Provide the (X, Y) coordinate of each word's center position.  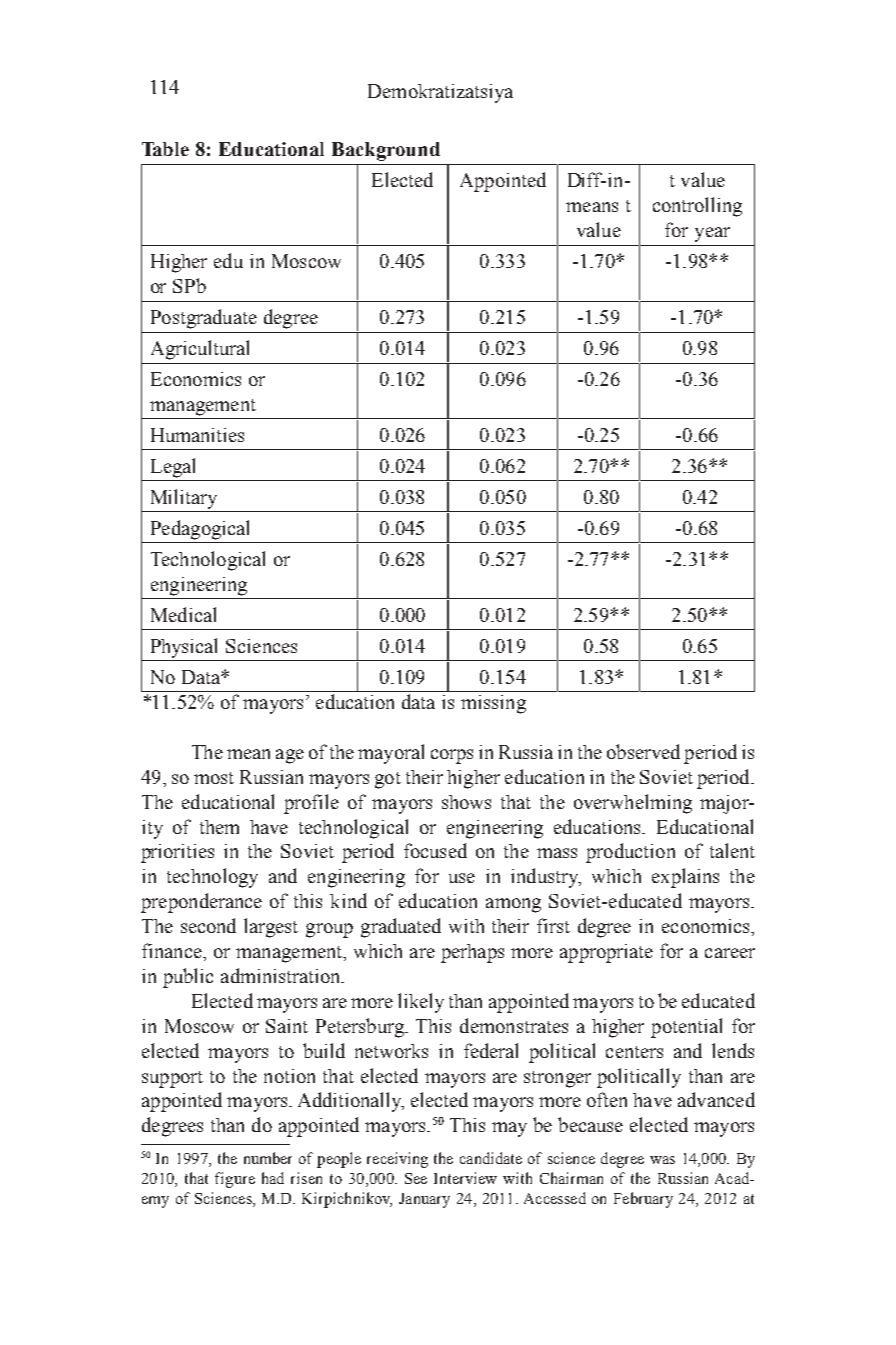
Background (386, 151)
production (630, 853)
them (219, 827)
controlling (697, 207)
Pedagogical (200, 530)
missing (493, 704)
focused (435, 850)
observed (643, 751)
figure (235, 1180)
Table (165, 149)
